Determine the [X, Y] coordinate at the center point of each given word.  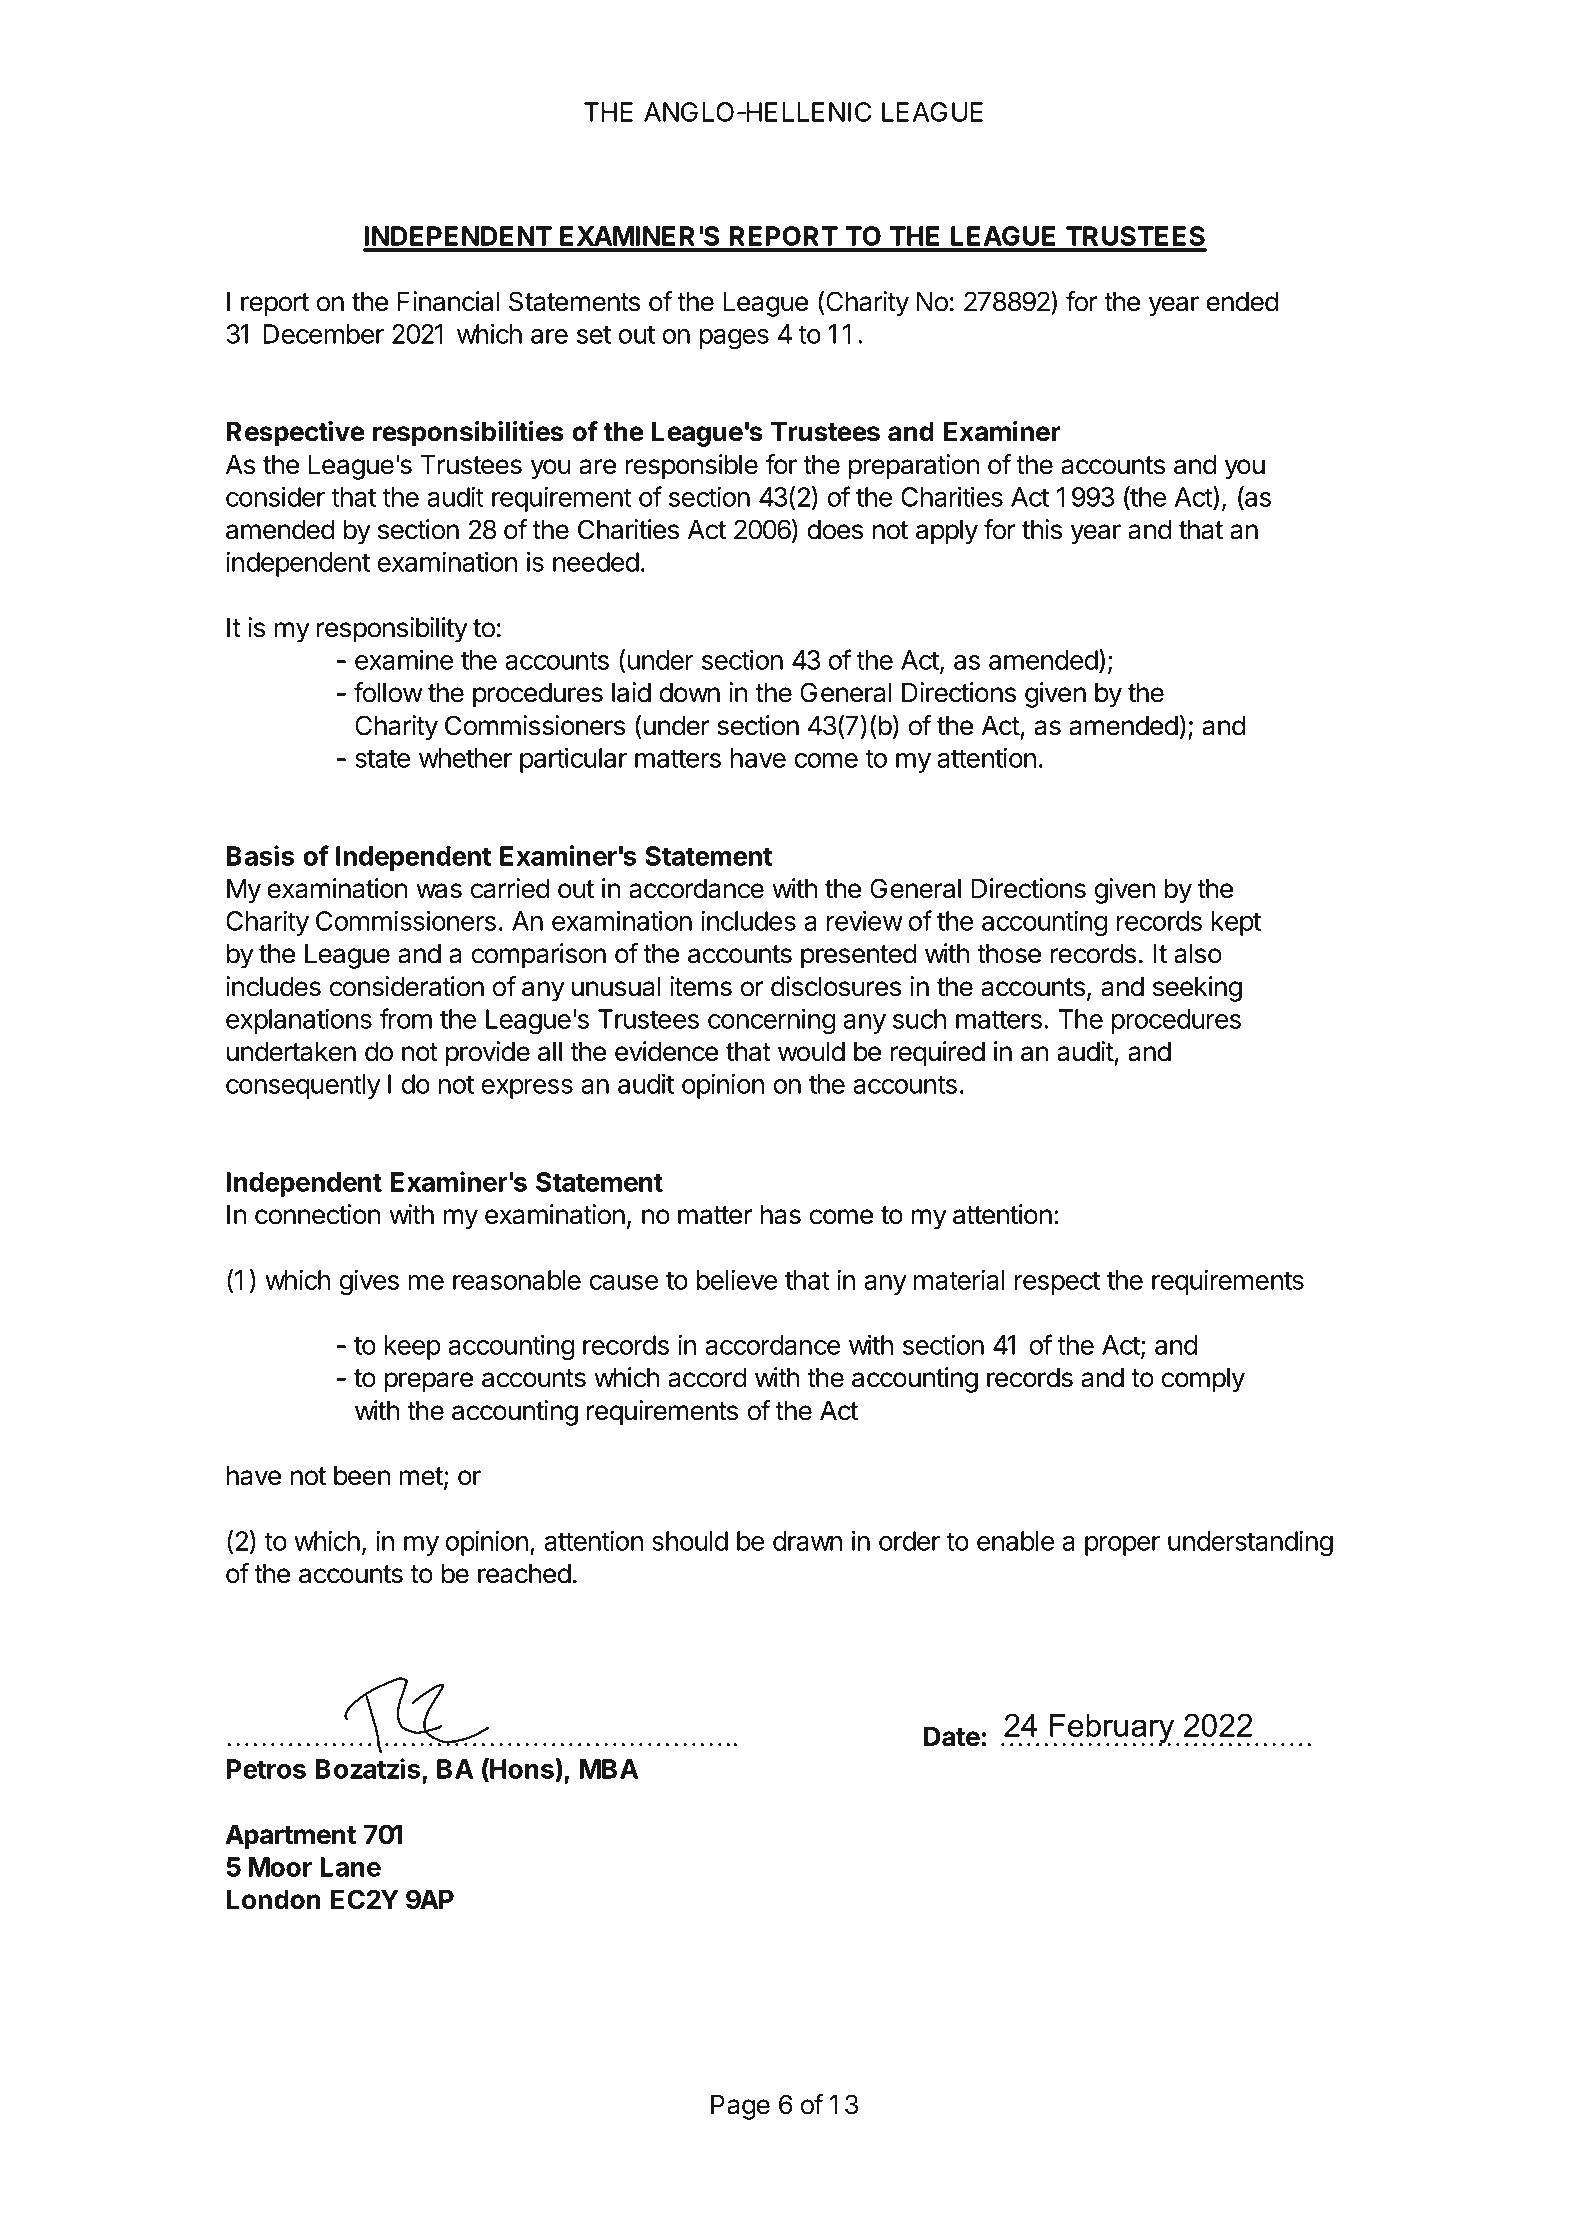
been [362, 1476]
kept [1236, 923]
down [690, 693]
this [1042, 529]
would [811, 1052]
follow [388, 692]
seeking [1197, 989]
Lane [350, 1867]
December [323, 334]
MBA [609, 1769]
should [690, 1541]
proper [1122, 1546]
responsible [692, 467]
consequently [303, 1086]
